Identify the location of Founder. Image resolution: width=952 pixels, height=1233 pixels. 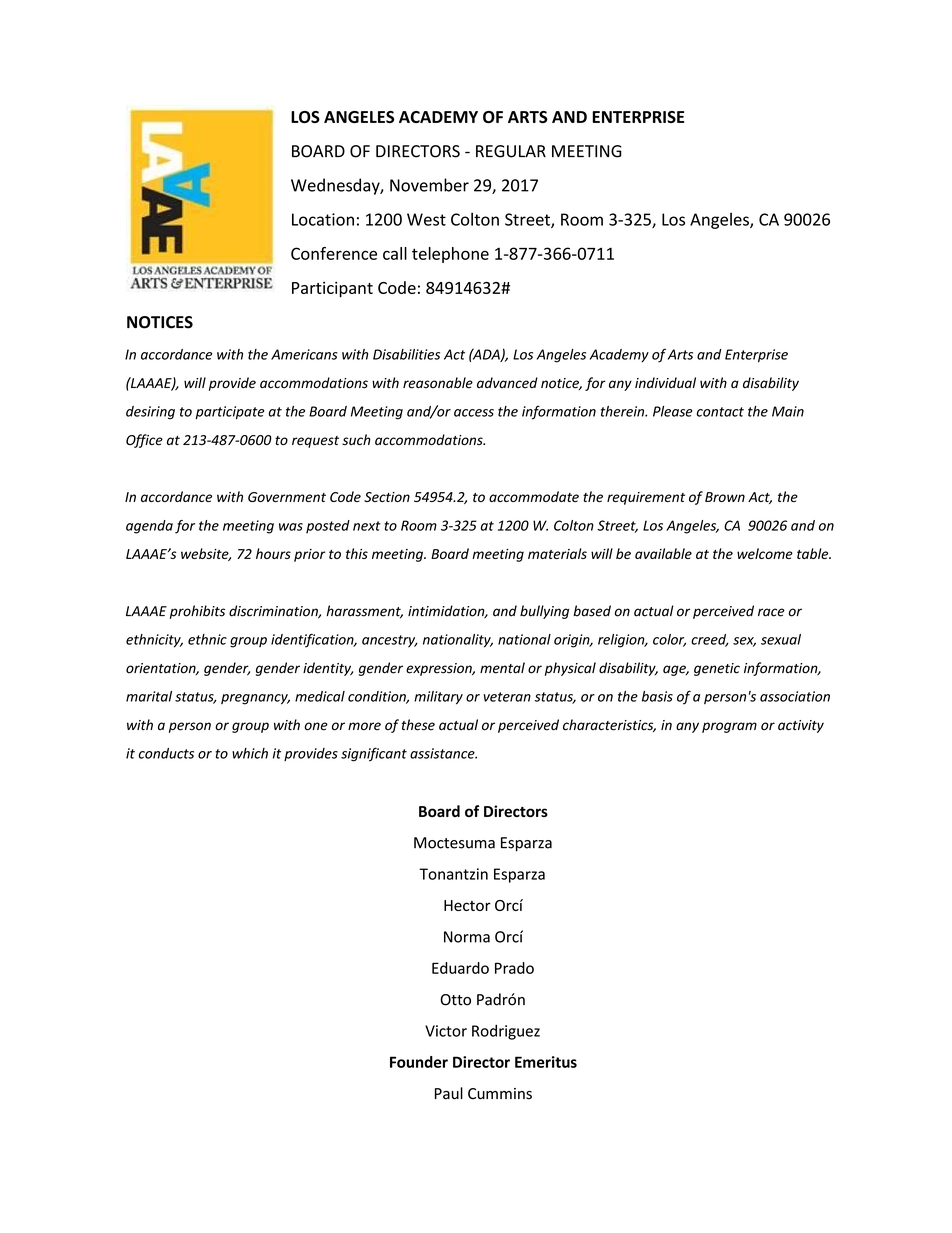
(419, 1062).
